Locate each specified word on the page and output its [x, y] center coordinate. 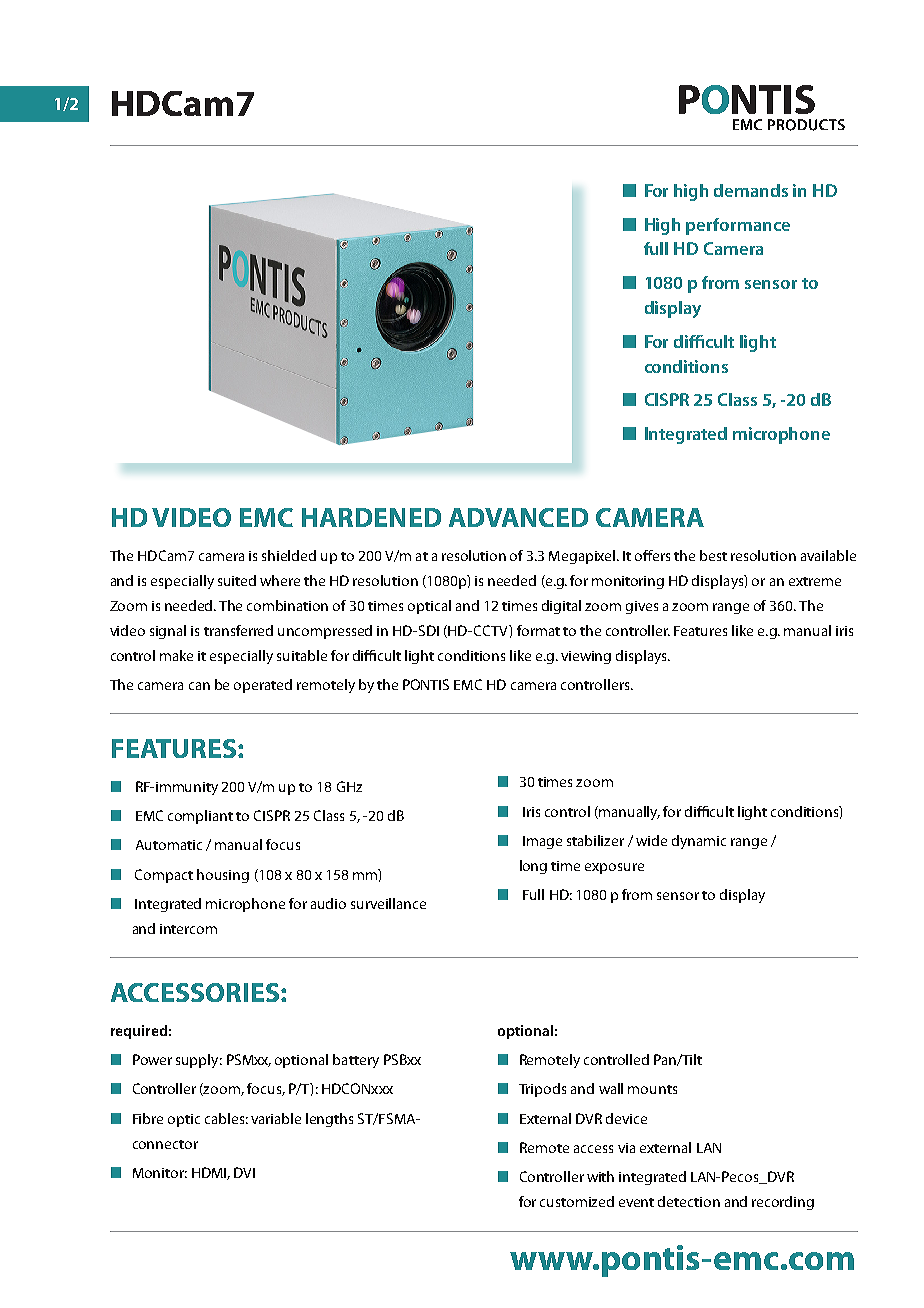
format [538, 630]
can [199, 686]
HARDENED [371, 517]
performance [738, 226]
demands [751, 190]
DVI [244, 1172]
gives [642, 607]
